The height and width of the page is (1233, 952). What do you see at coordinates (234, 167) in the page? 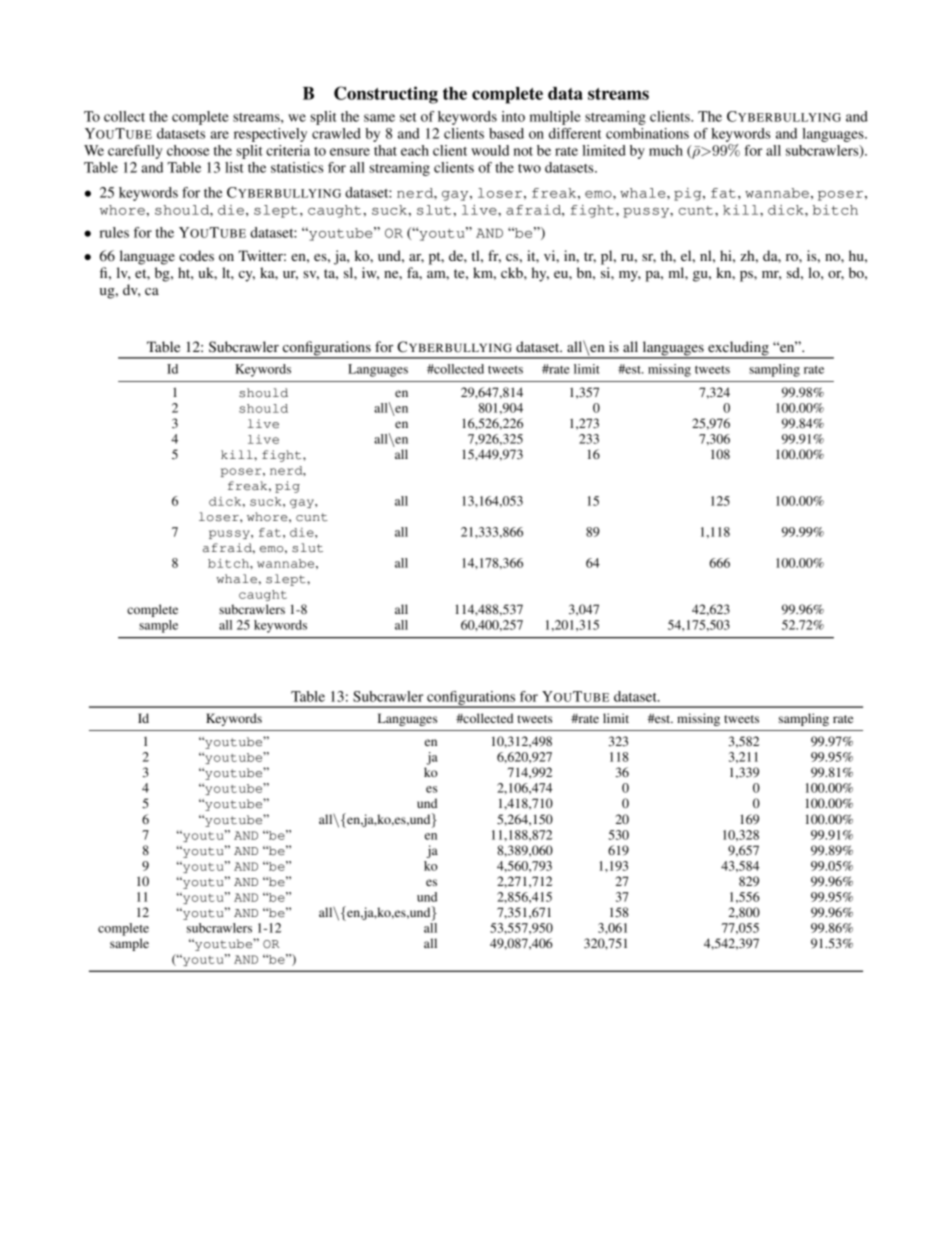
I see `list` at bounding box center [234, 167].
